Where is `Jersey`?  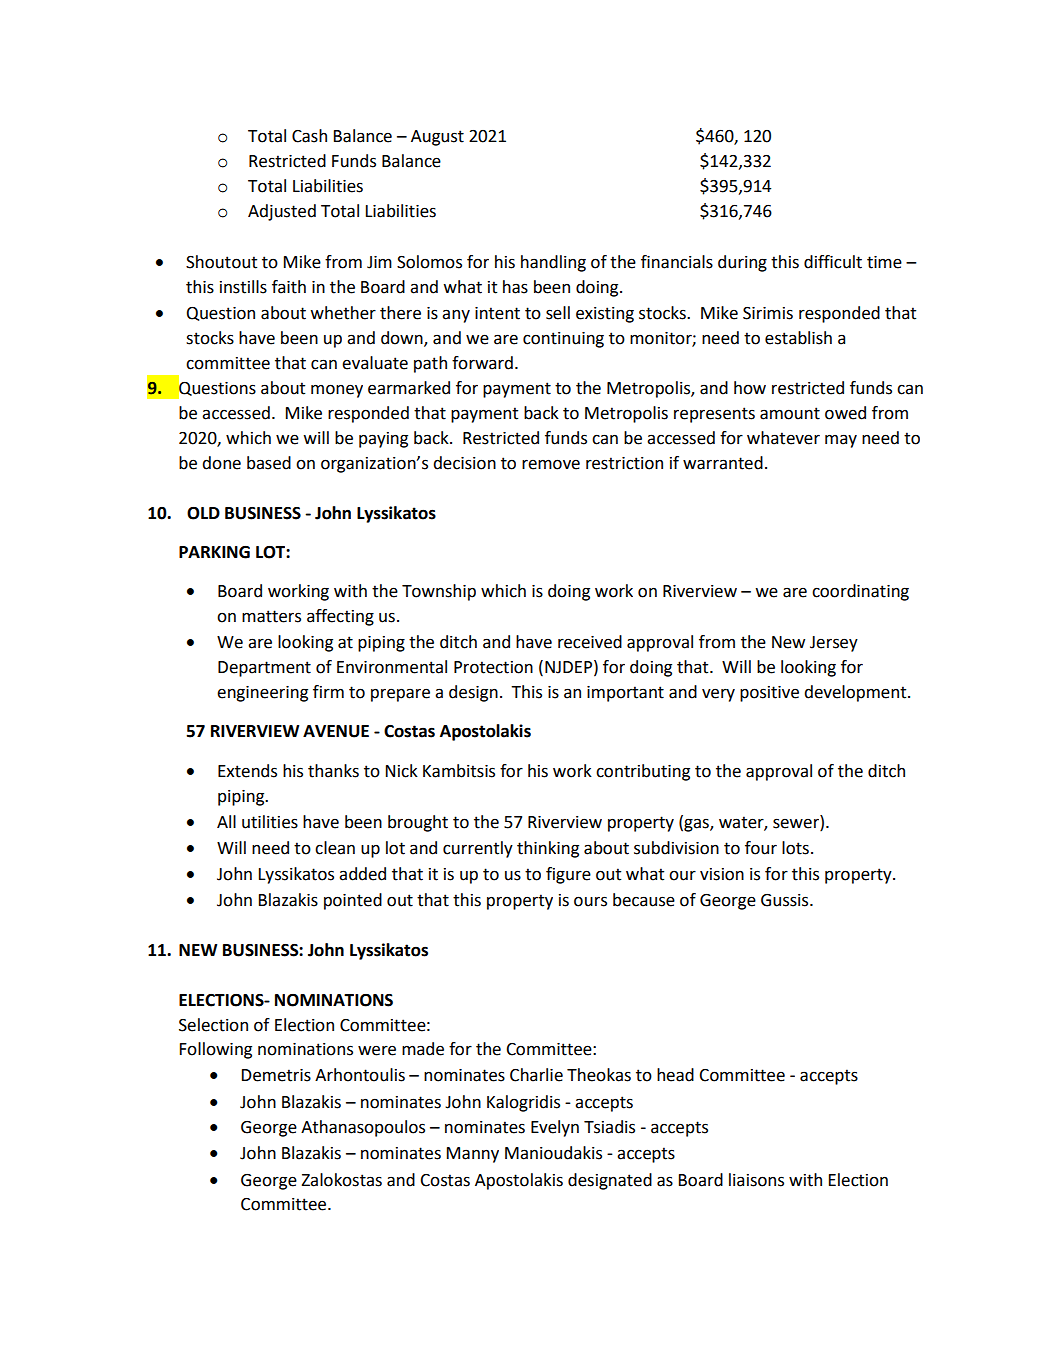
Jersey is located at coordinates (834, 644).
